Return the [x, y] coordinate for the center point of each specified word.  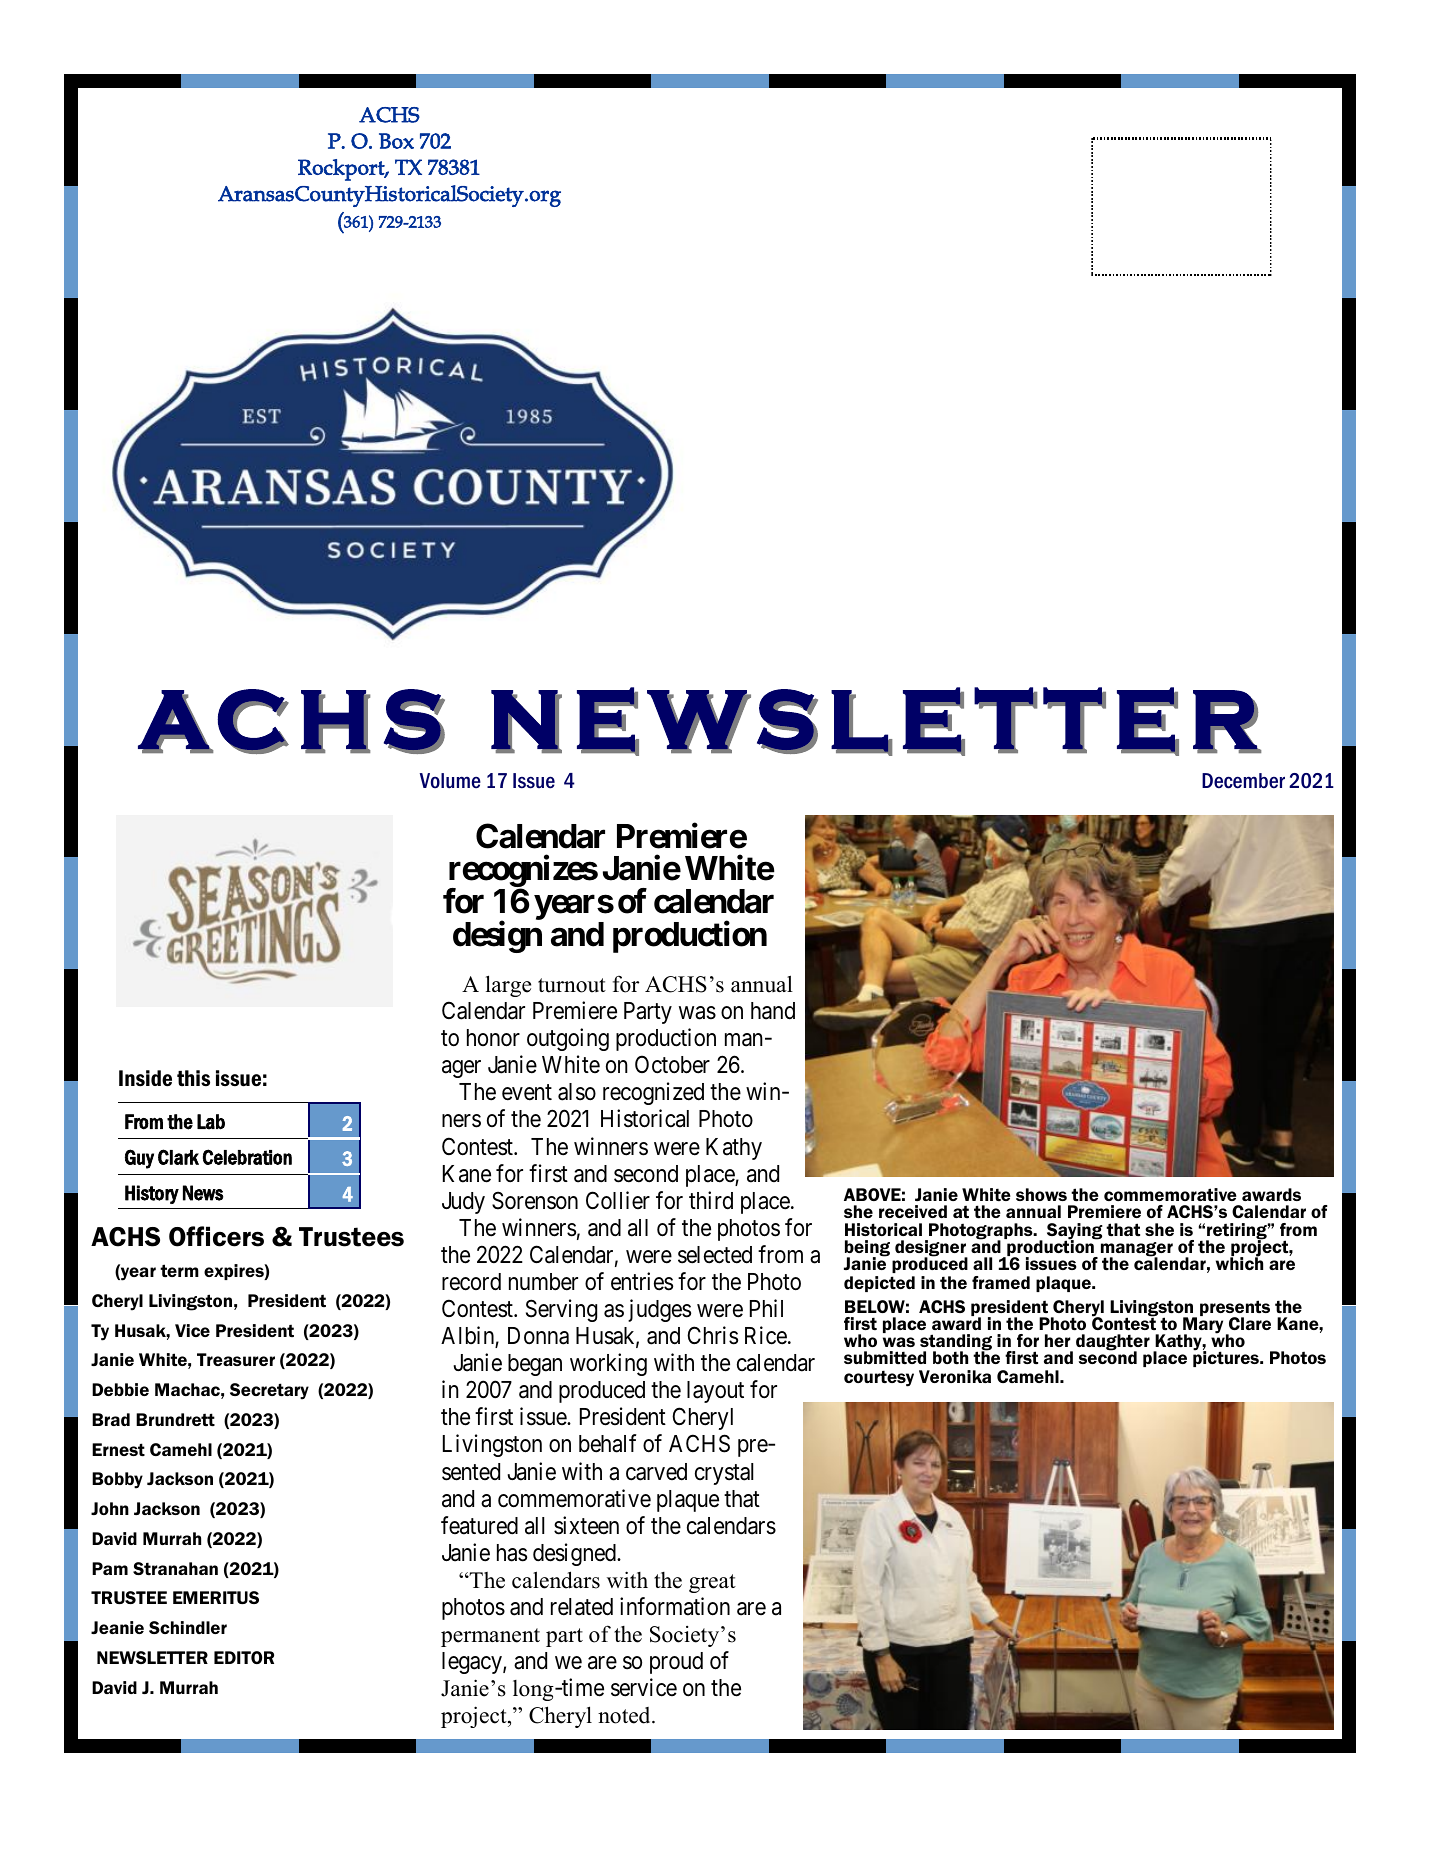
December [1243, 781]
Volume [450, 781]
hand [773, 1011]
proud [676, 1663]
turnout [572, 985]
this [193, 1078]
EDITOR [244, 1657]
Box [396, 141]
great [712, 1583]
